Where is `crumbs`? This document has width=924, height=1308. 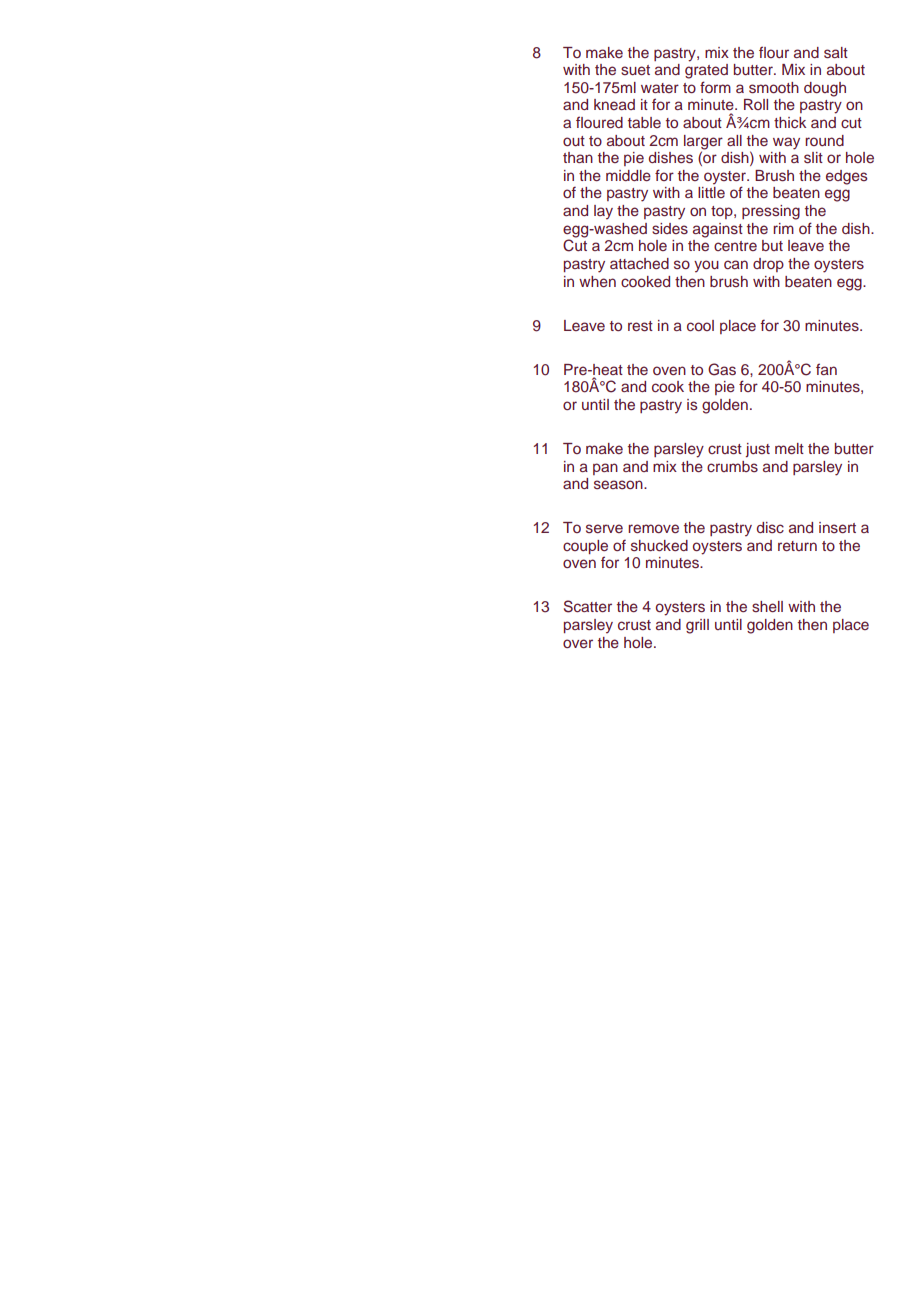 crumbs is located at coordinates (732, 466).
